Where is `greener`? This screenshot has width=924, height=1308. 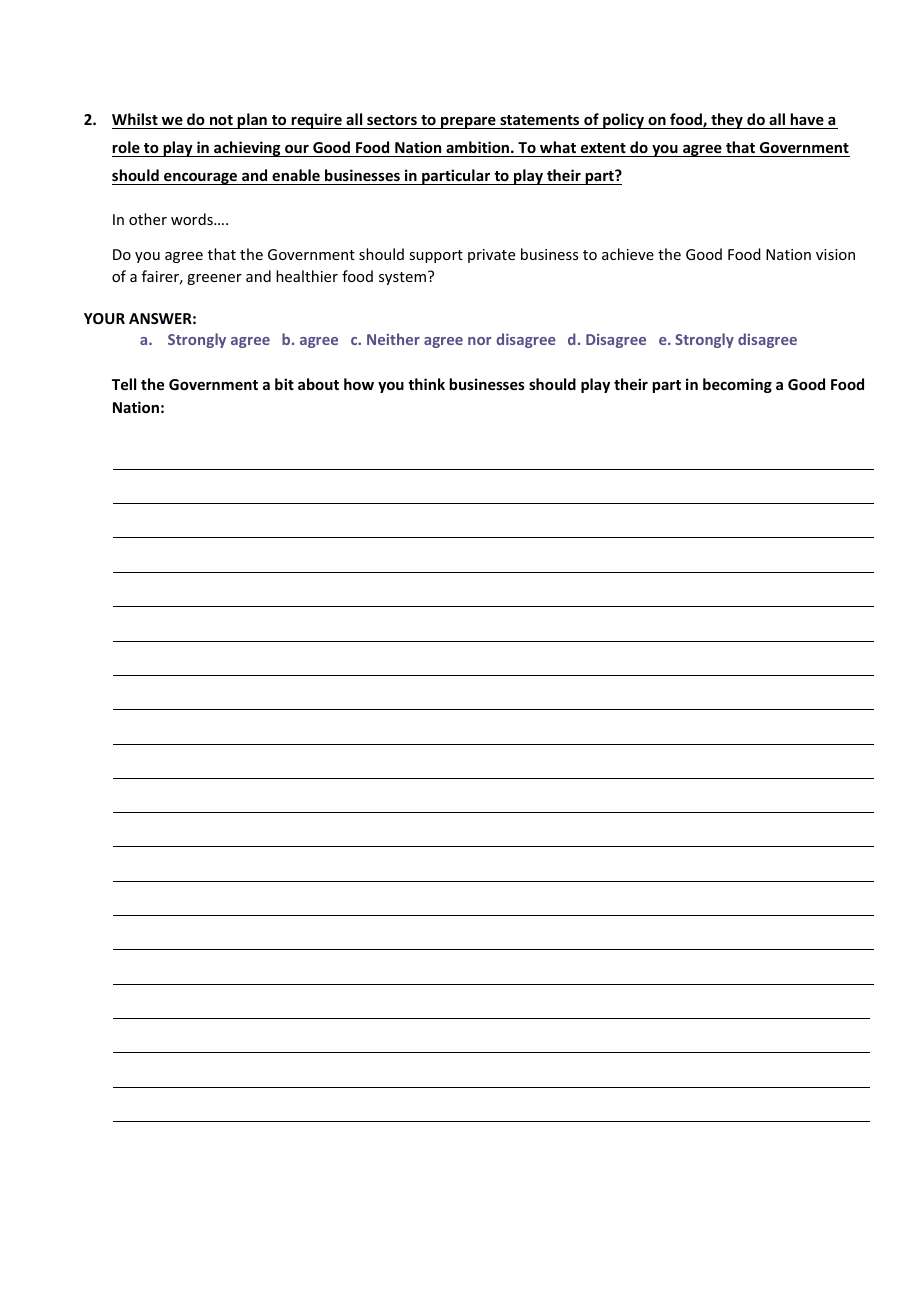 greener is located at coordinates (214, 279).
